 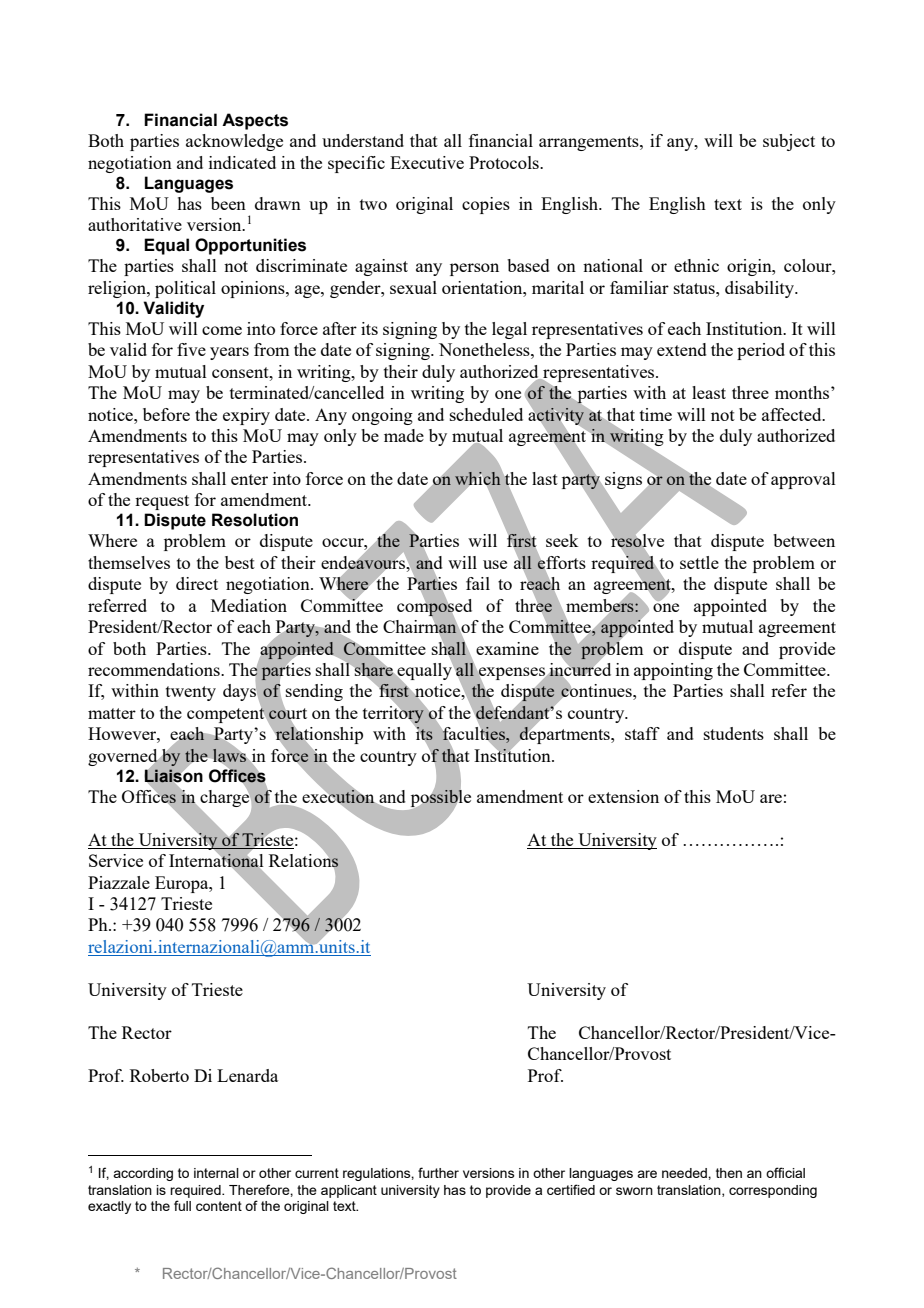 What do you see at coordinates (479, 478) in the screenshot?
I see `which` at bounding box center [479, 478].
